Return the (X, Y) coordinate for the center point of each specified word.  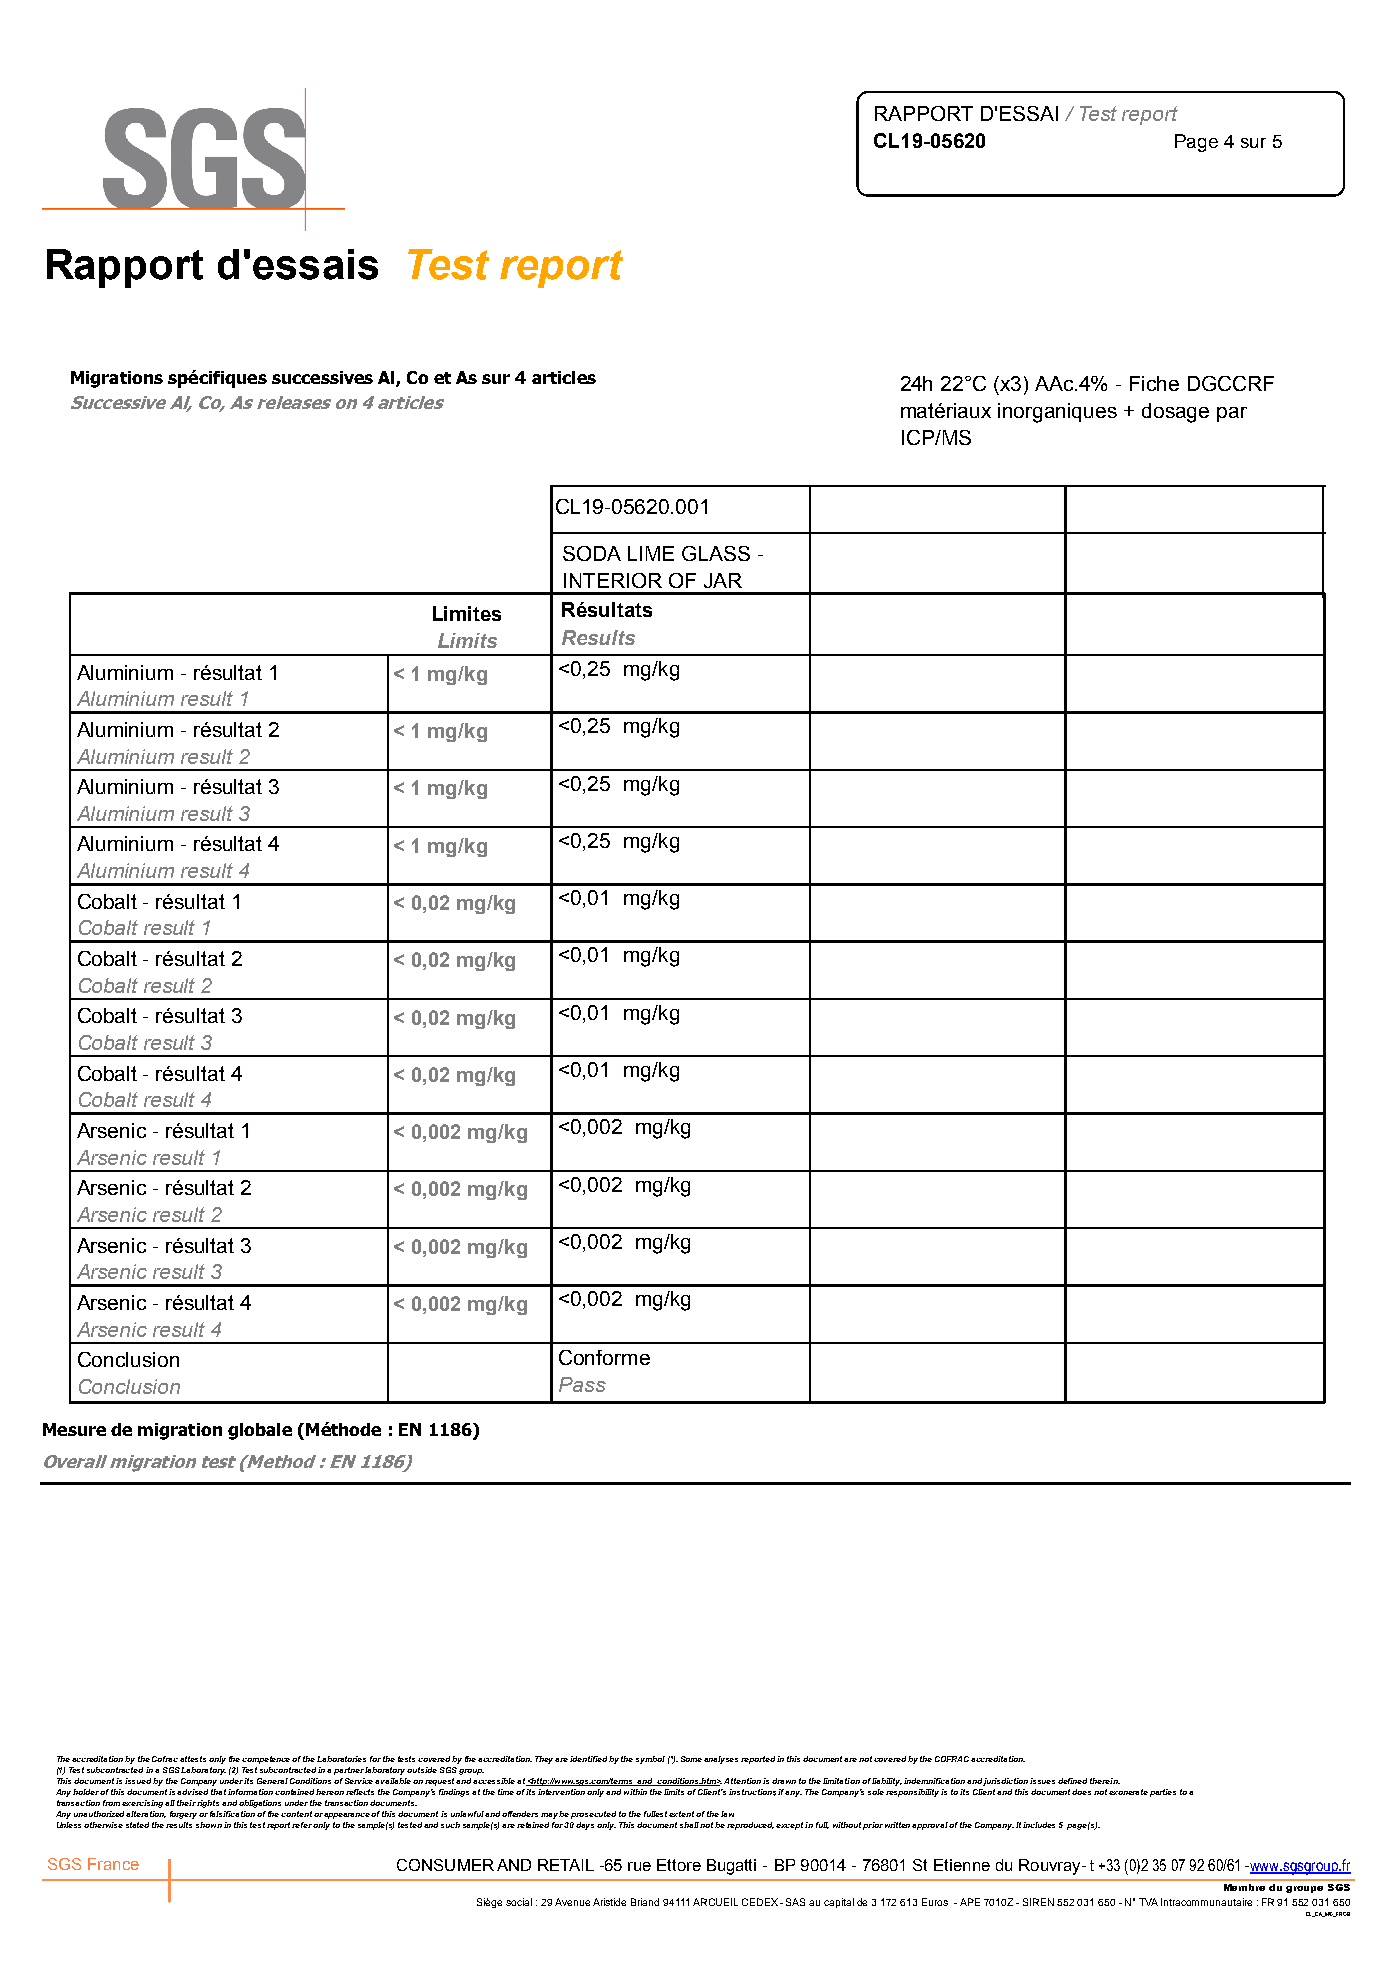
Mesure (74, 1429)
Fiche (1154, 383)
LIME (651, 553)
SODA (592, 553)
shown (209, 1825)
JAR (723, 580)
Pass (582, 1384)
